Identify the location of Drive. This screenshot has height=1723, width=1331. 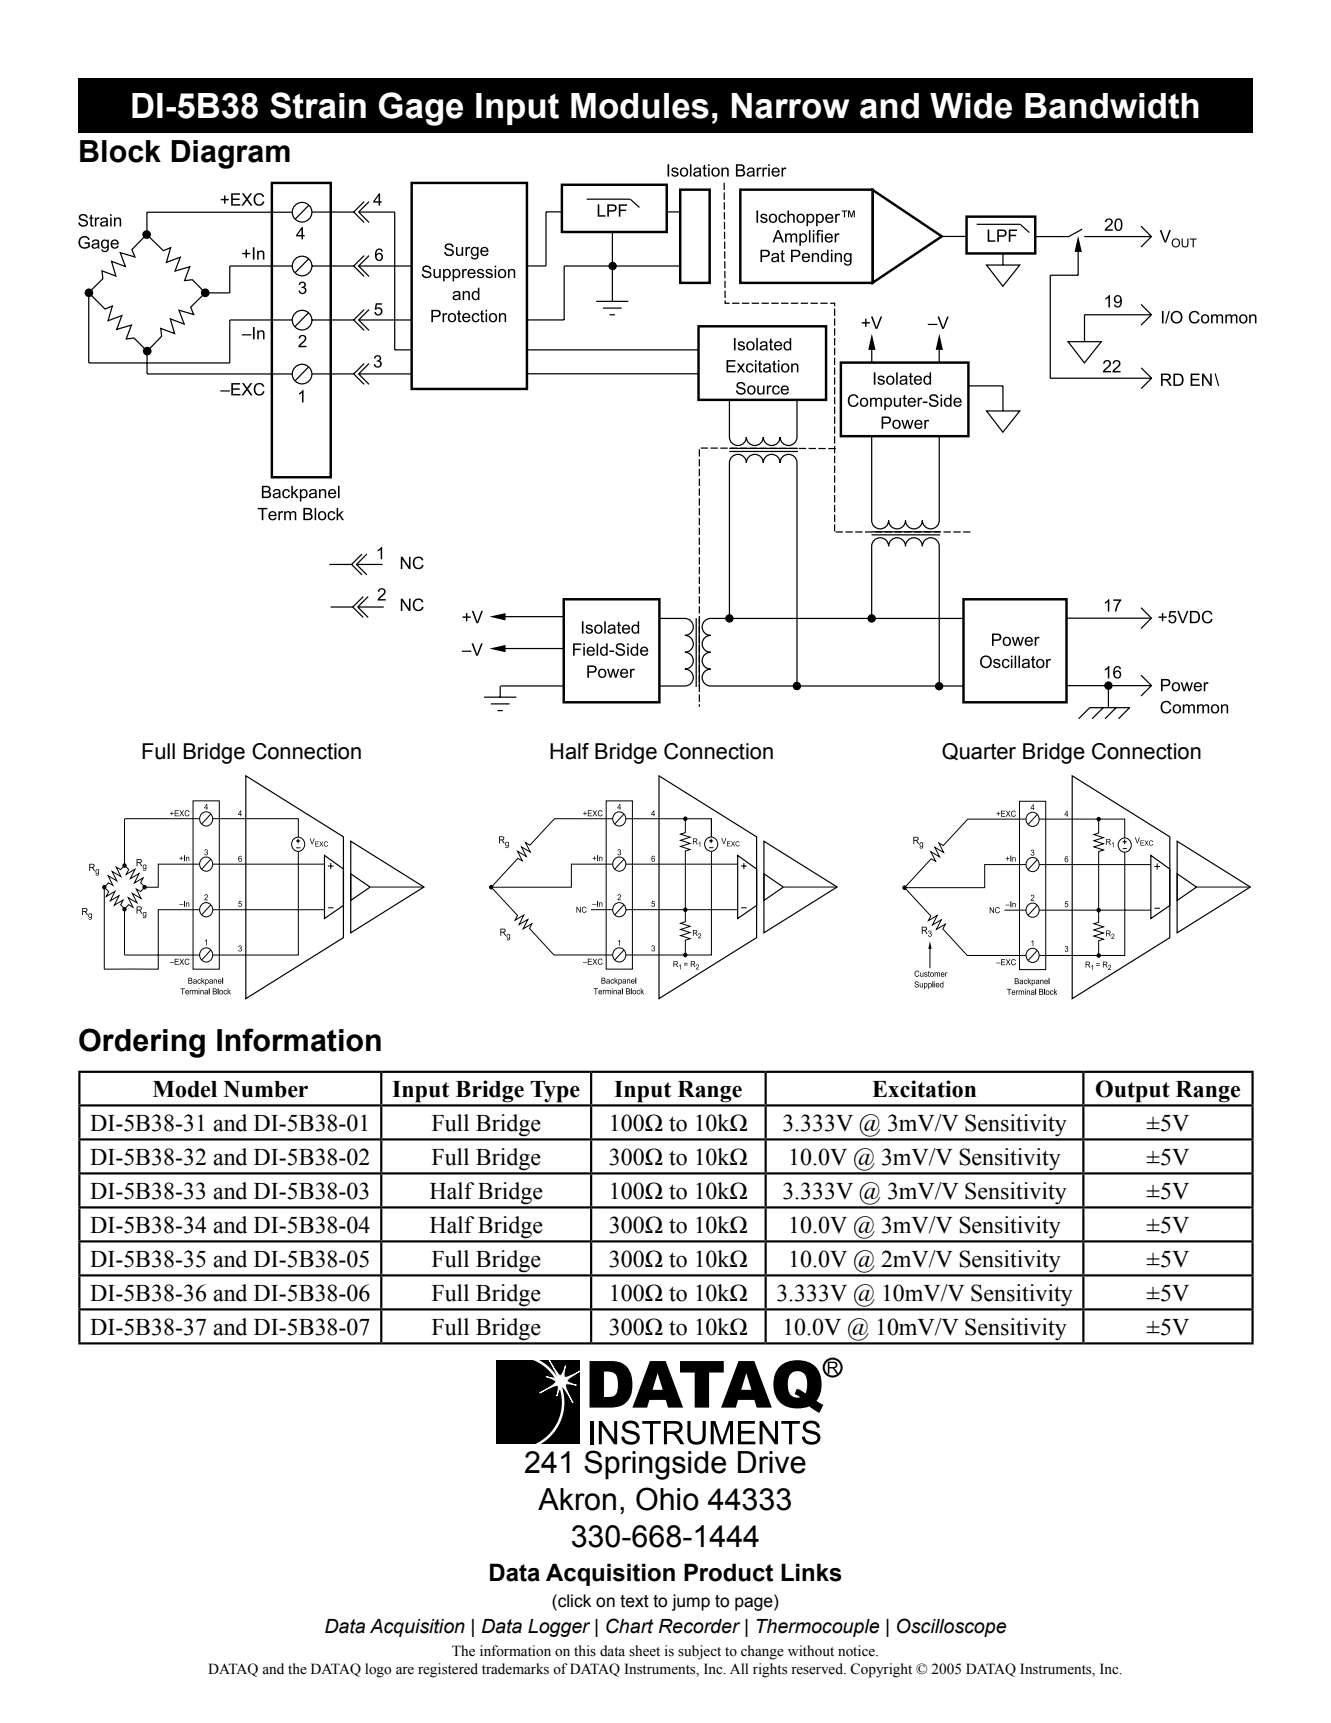
(772, 1462).
